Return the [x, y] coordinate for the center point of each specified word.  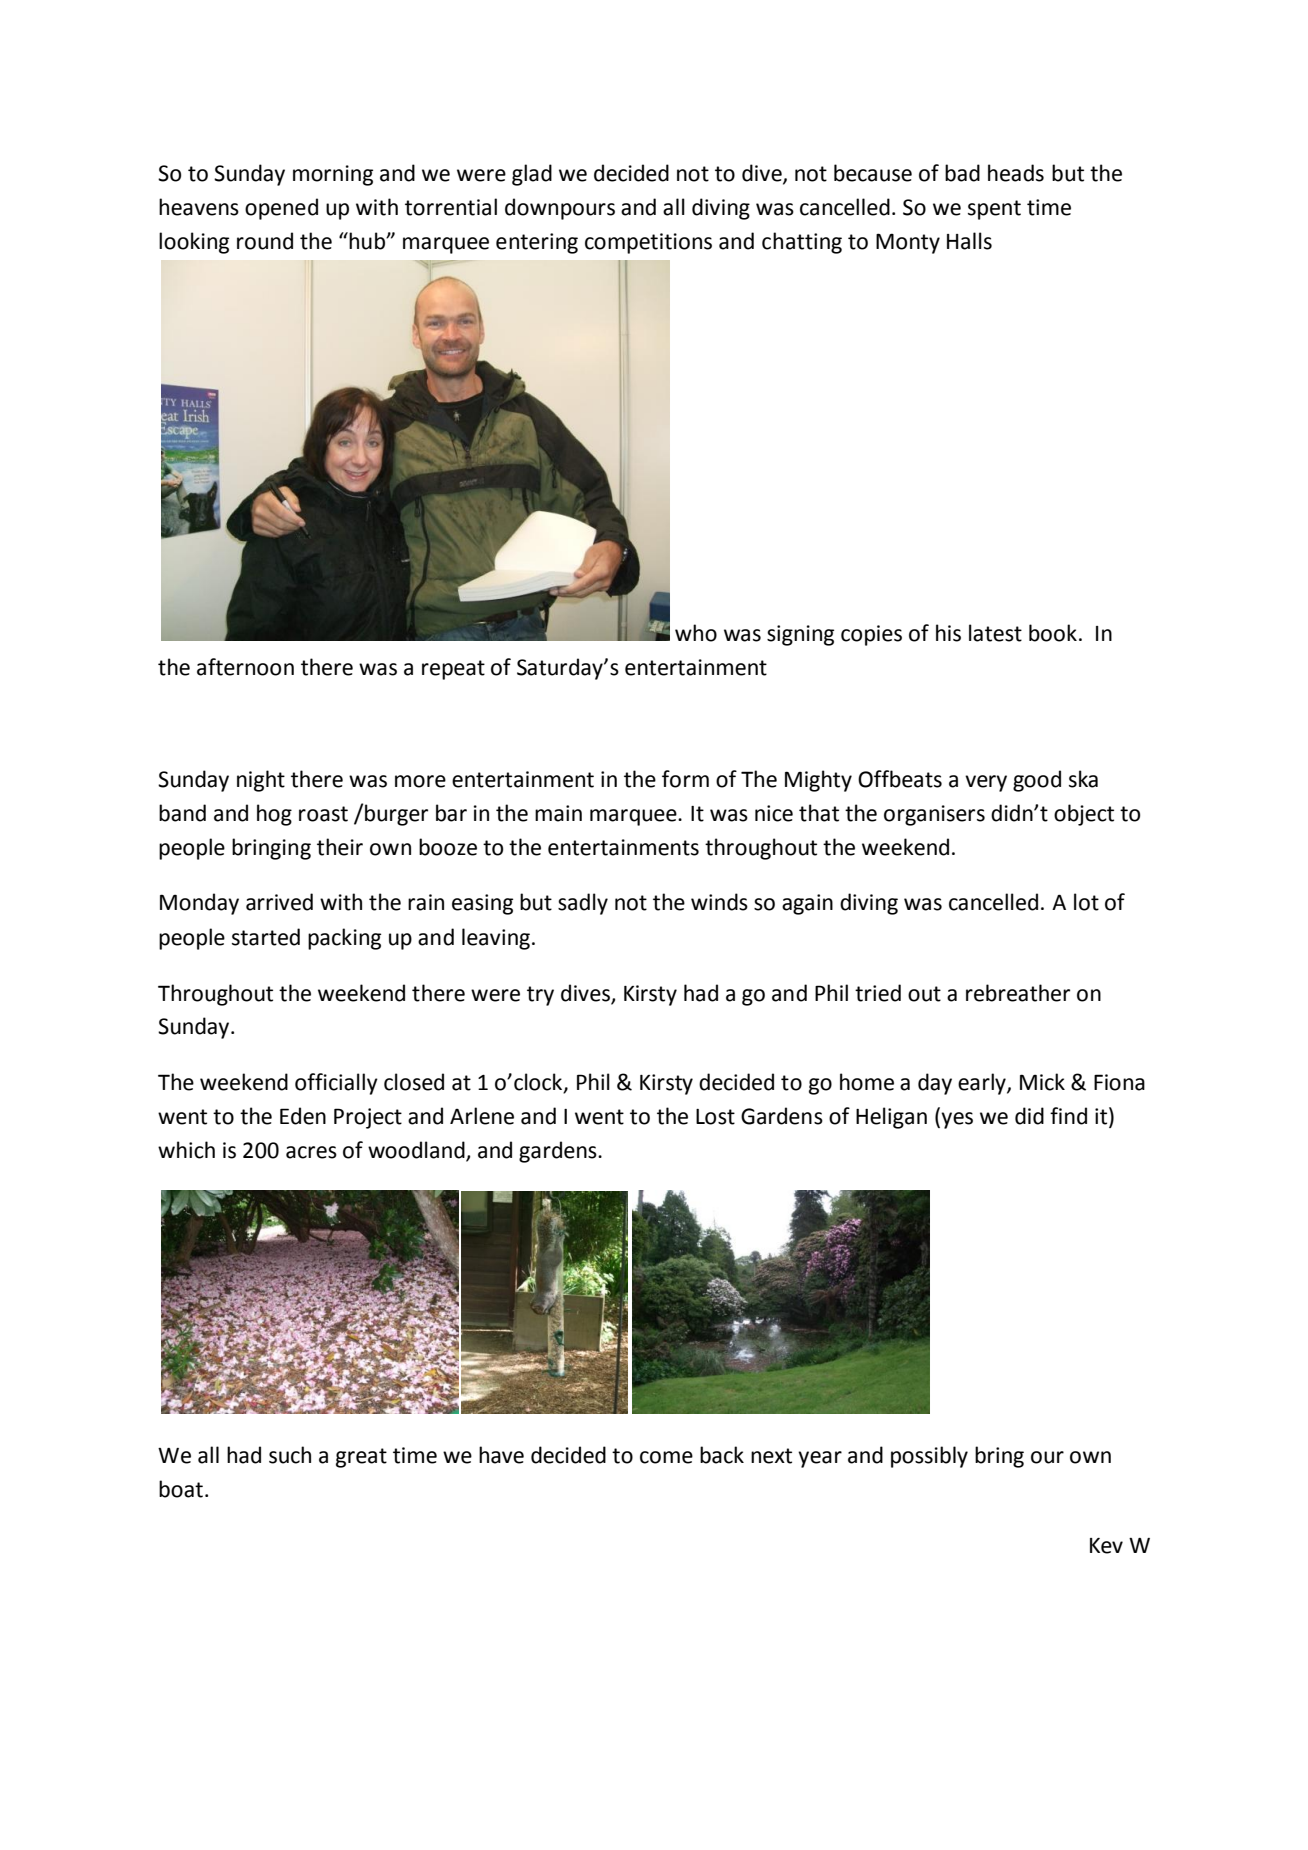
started [266, 937]
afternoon [245, 667]
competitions [648, 243]
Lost [715, 1117]
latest [995, 633]
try [540, 996]
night [261, 781]
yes [957, 1120]
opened [281, 209]
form [685, 779]
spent [994, 210]
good [1037, 781]
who [696, 633]
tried [878, 993]
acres [311, 1152]
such [290, 1455]
